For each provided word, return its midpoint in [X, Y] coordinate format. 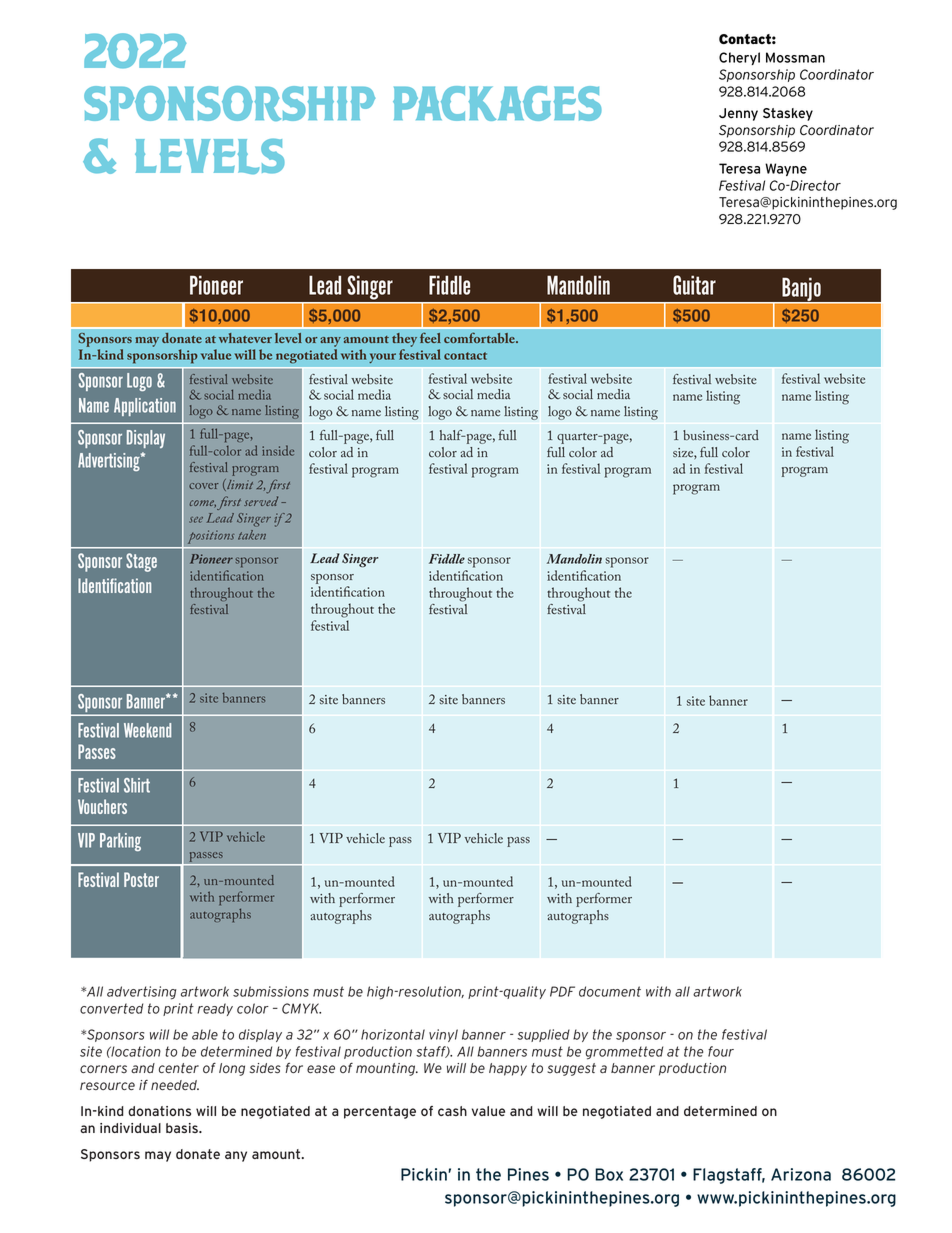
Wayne [786, 169]
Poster [141, 879]
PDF [562, 991]
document [610, 991]
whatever [245, 338]
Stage [141, 562]
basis [183, 1128]
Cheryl [739, 58]
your [382, 358]
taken [252, 535]
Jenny [738, 114]
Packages [497, 103]
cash [452, 1111]
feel [430, 337]
